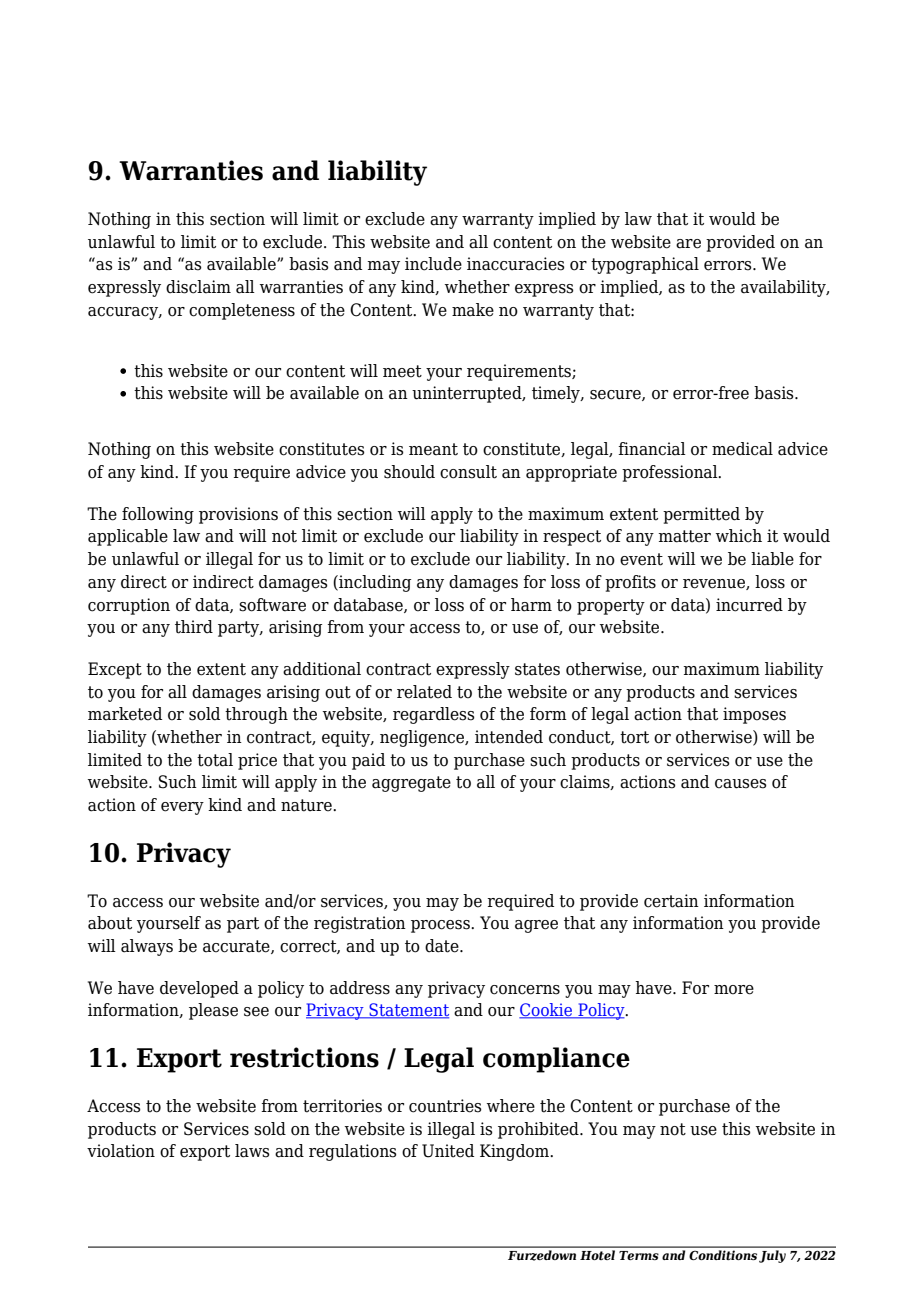  What do you see at coordinates (374, 583) in the image?
I see `including` at bounding box center [374, 583].
